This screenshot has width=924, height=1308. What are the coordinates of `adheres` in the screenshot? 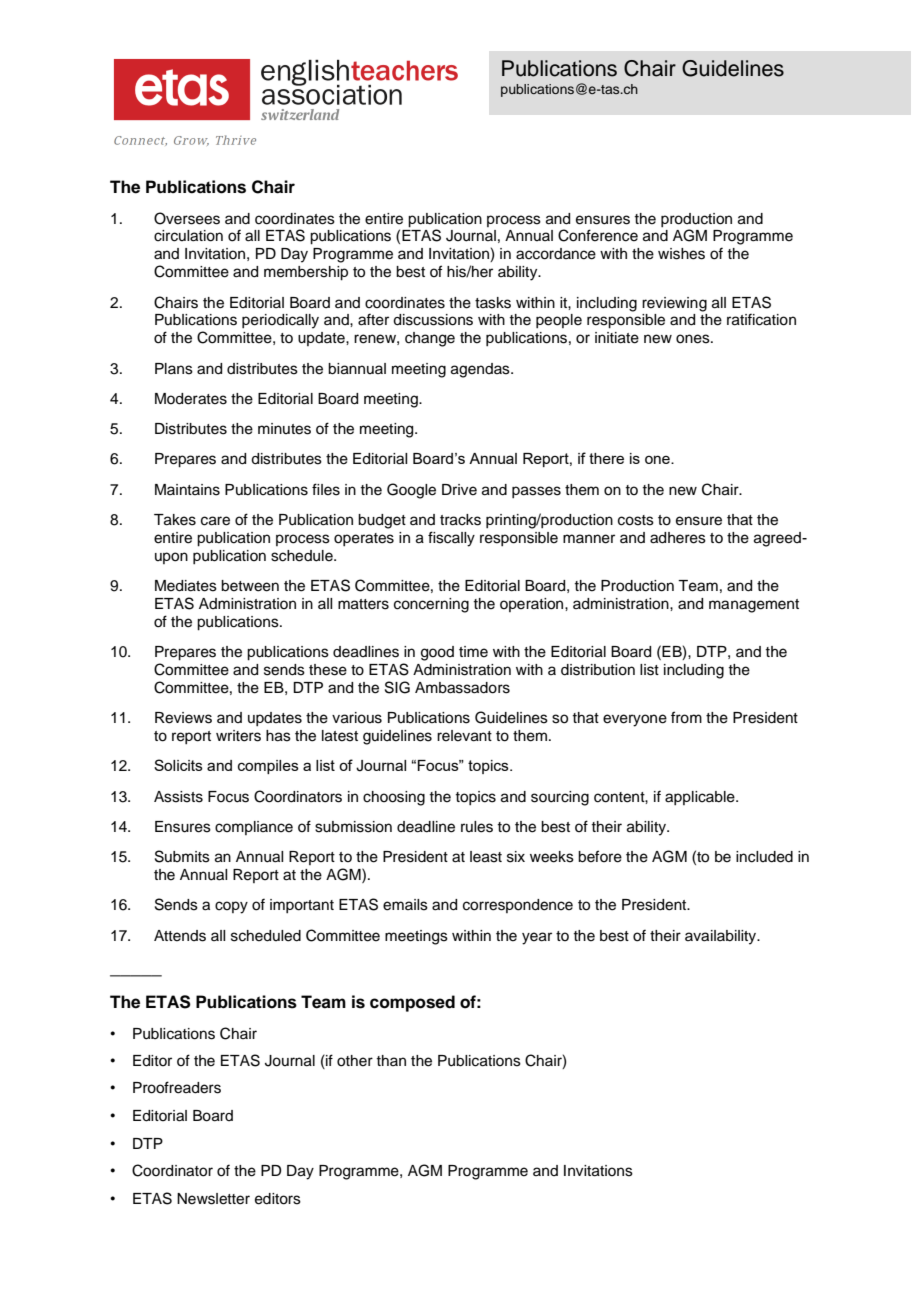 It's located at (678, 538).
